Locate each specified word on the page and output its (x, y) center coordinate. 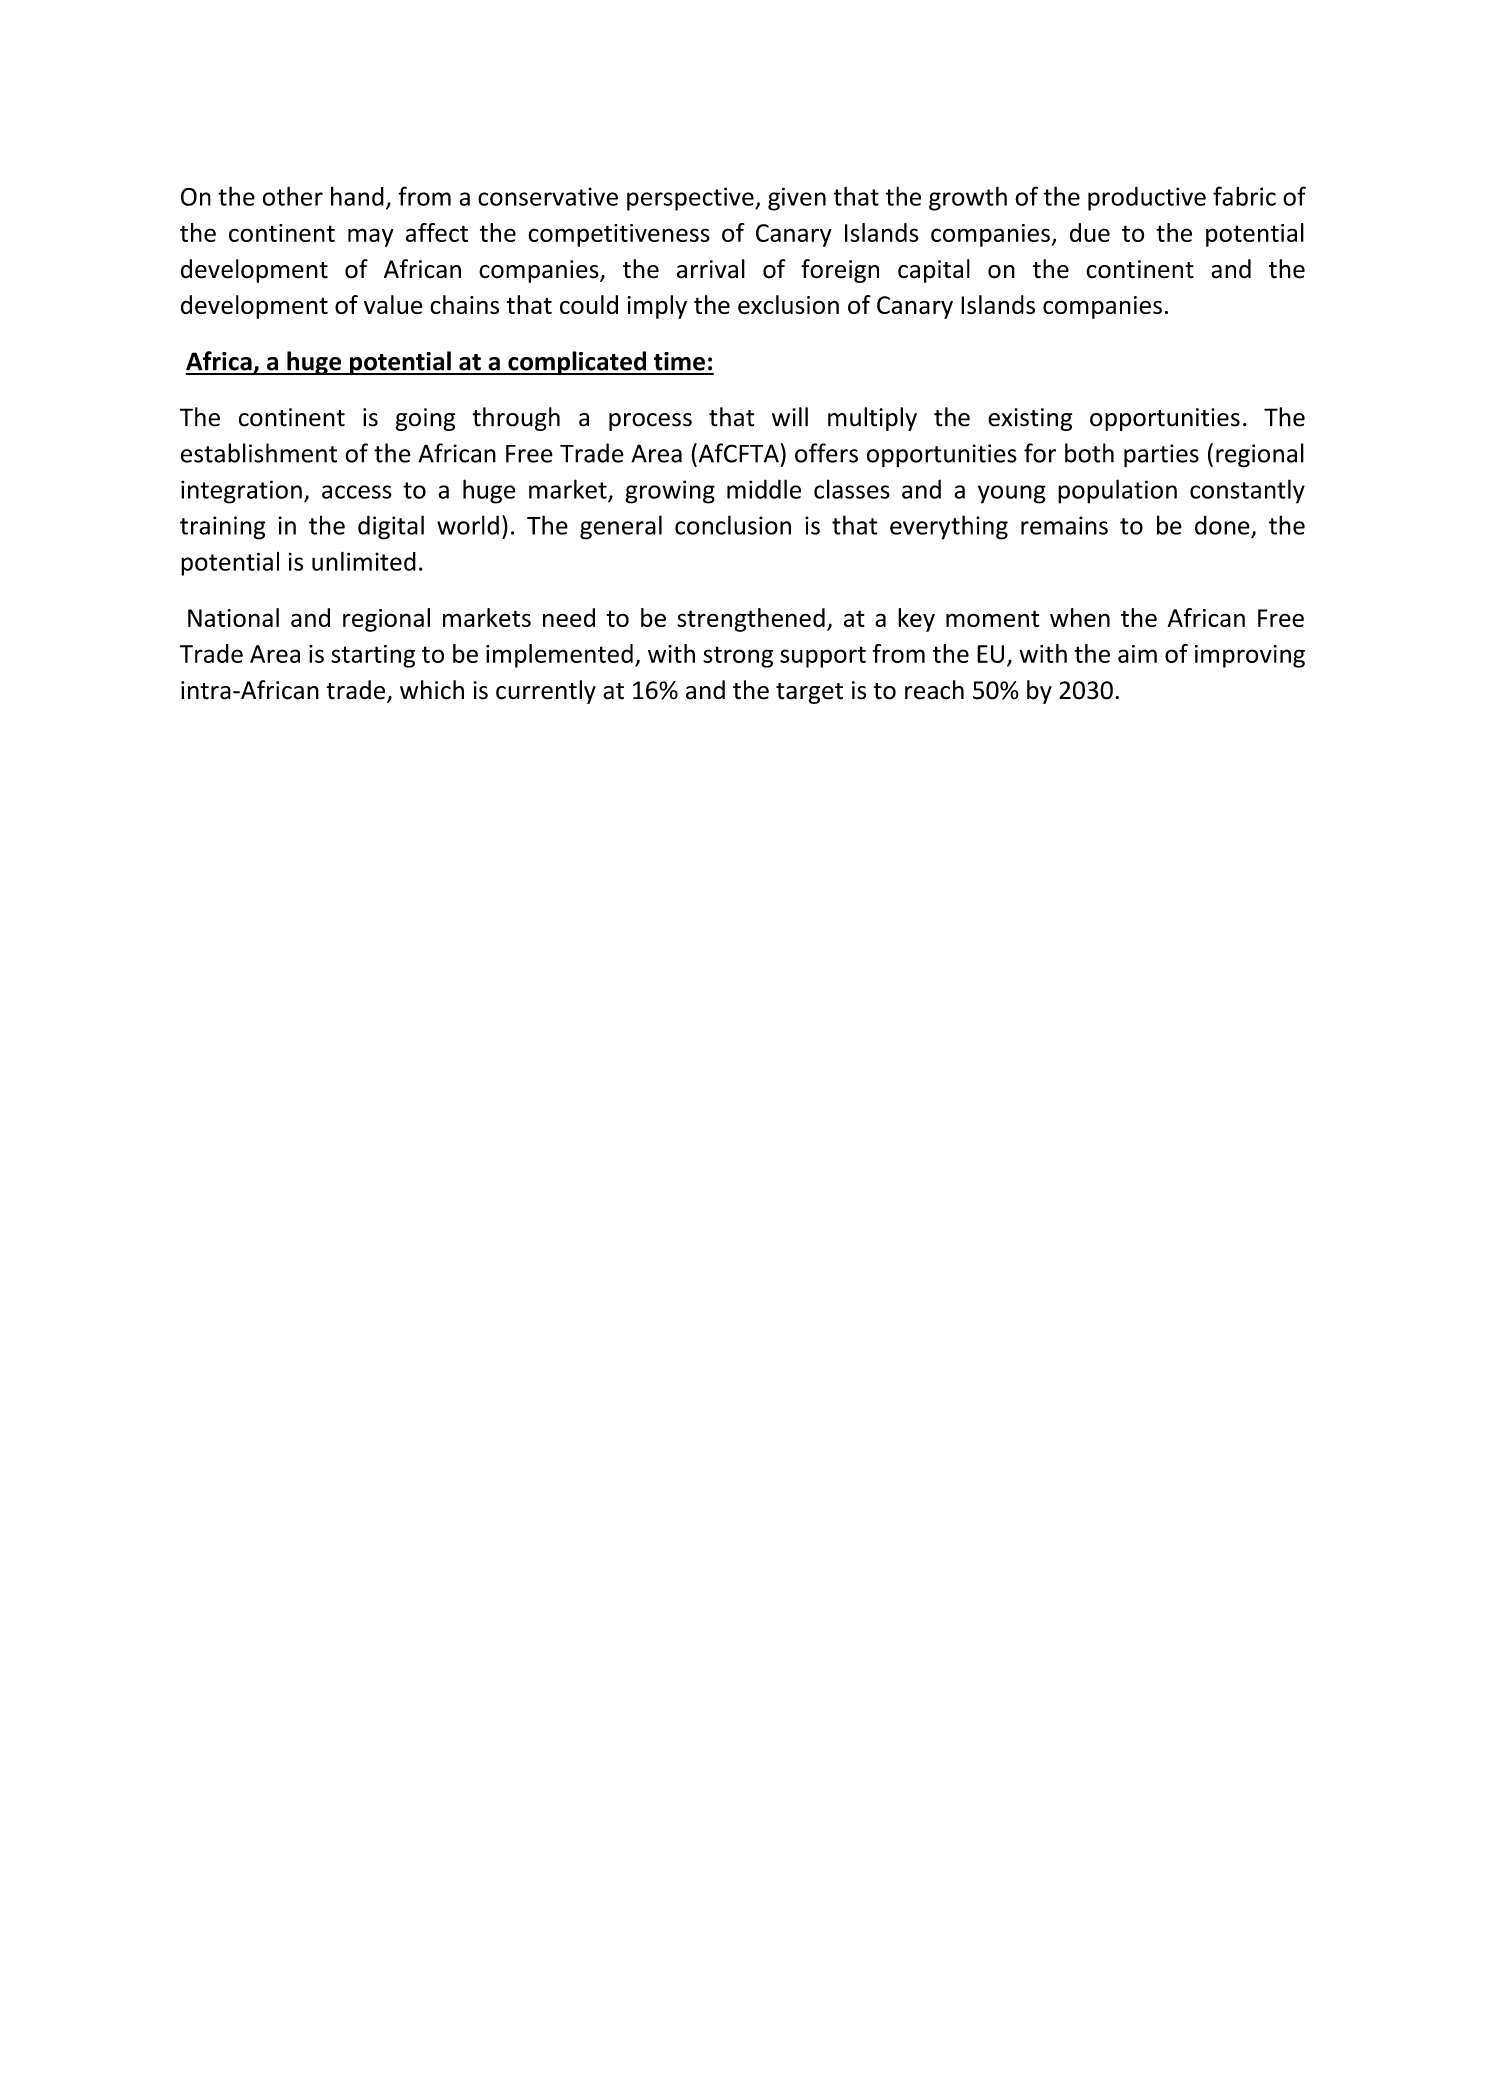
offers (826, 453)
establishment (259, 453)
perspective (691, 199)
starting (373, 656)
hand (357, 196)
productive (1147, 199)
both (1089, 453)
